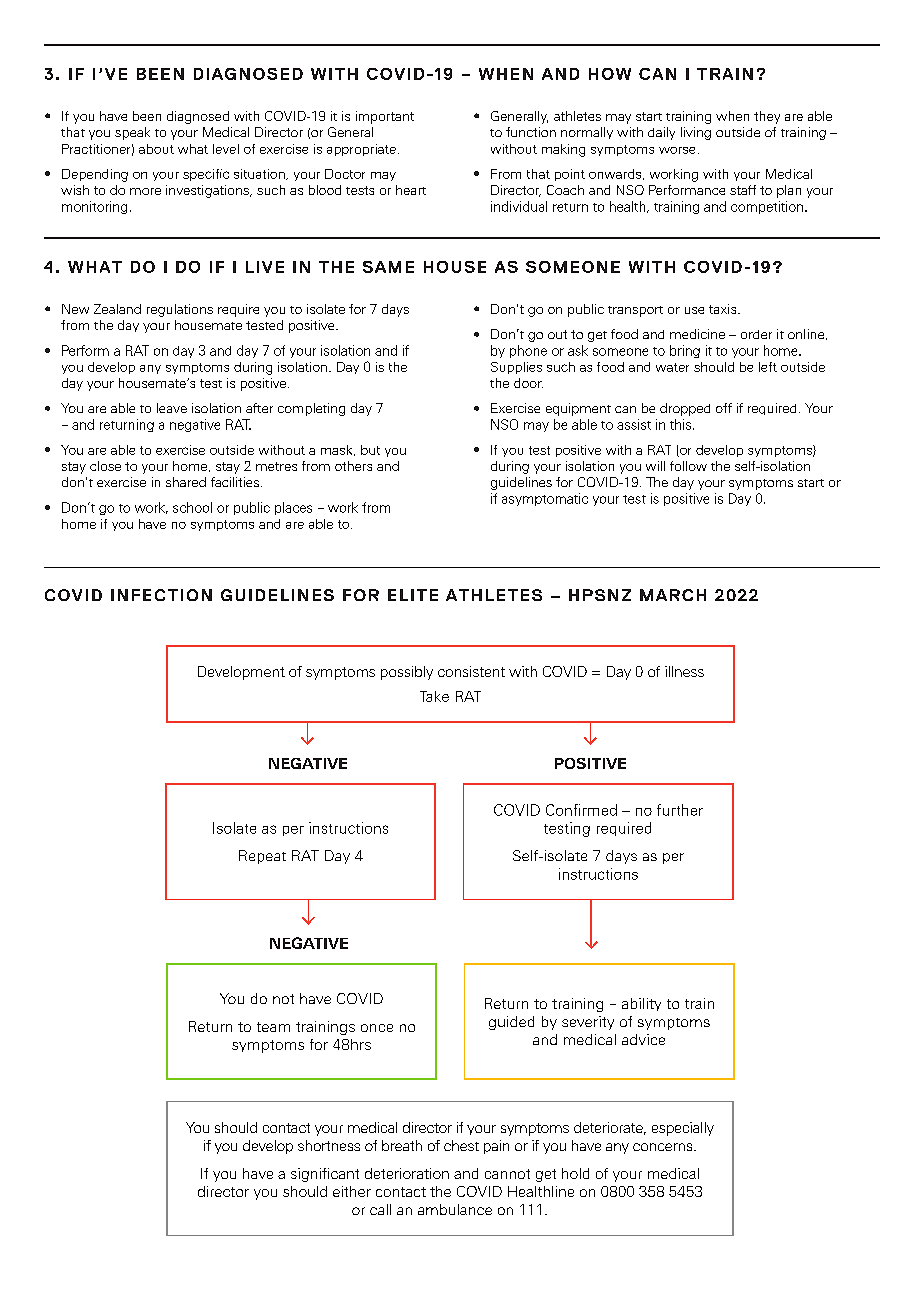 The height and width of the page is (1308, 924). I want to click on speak, so click(132, 133).
